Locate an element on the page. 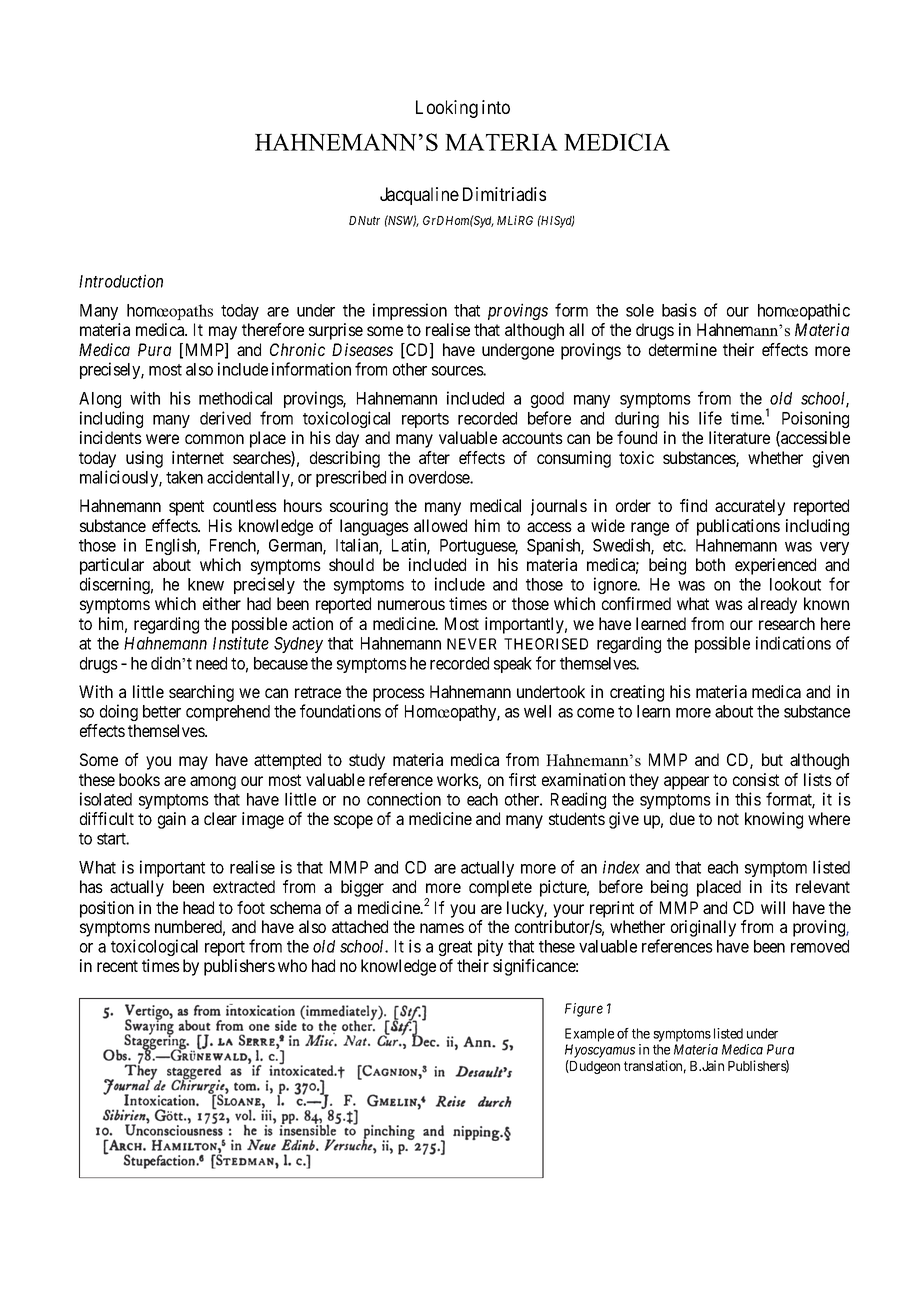 The width and height of the page is (924, 1307). into is located at coordinates (496, 107).
